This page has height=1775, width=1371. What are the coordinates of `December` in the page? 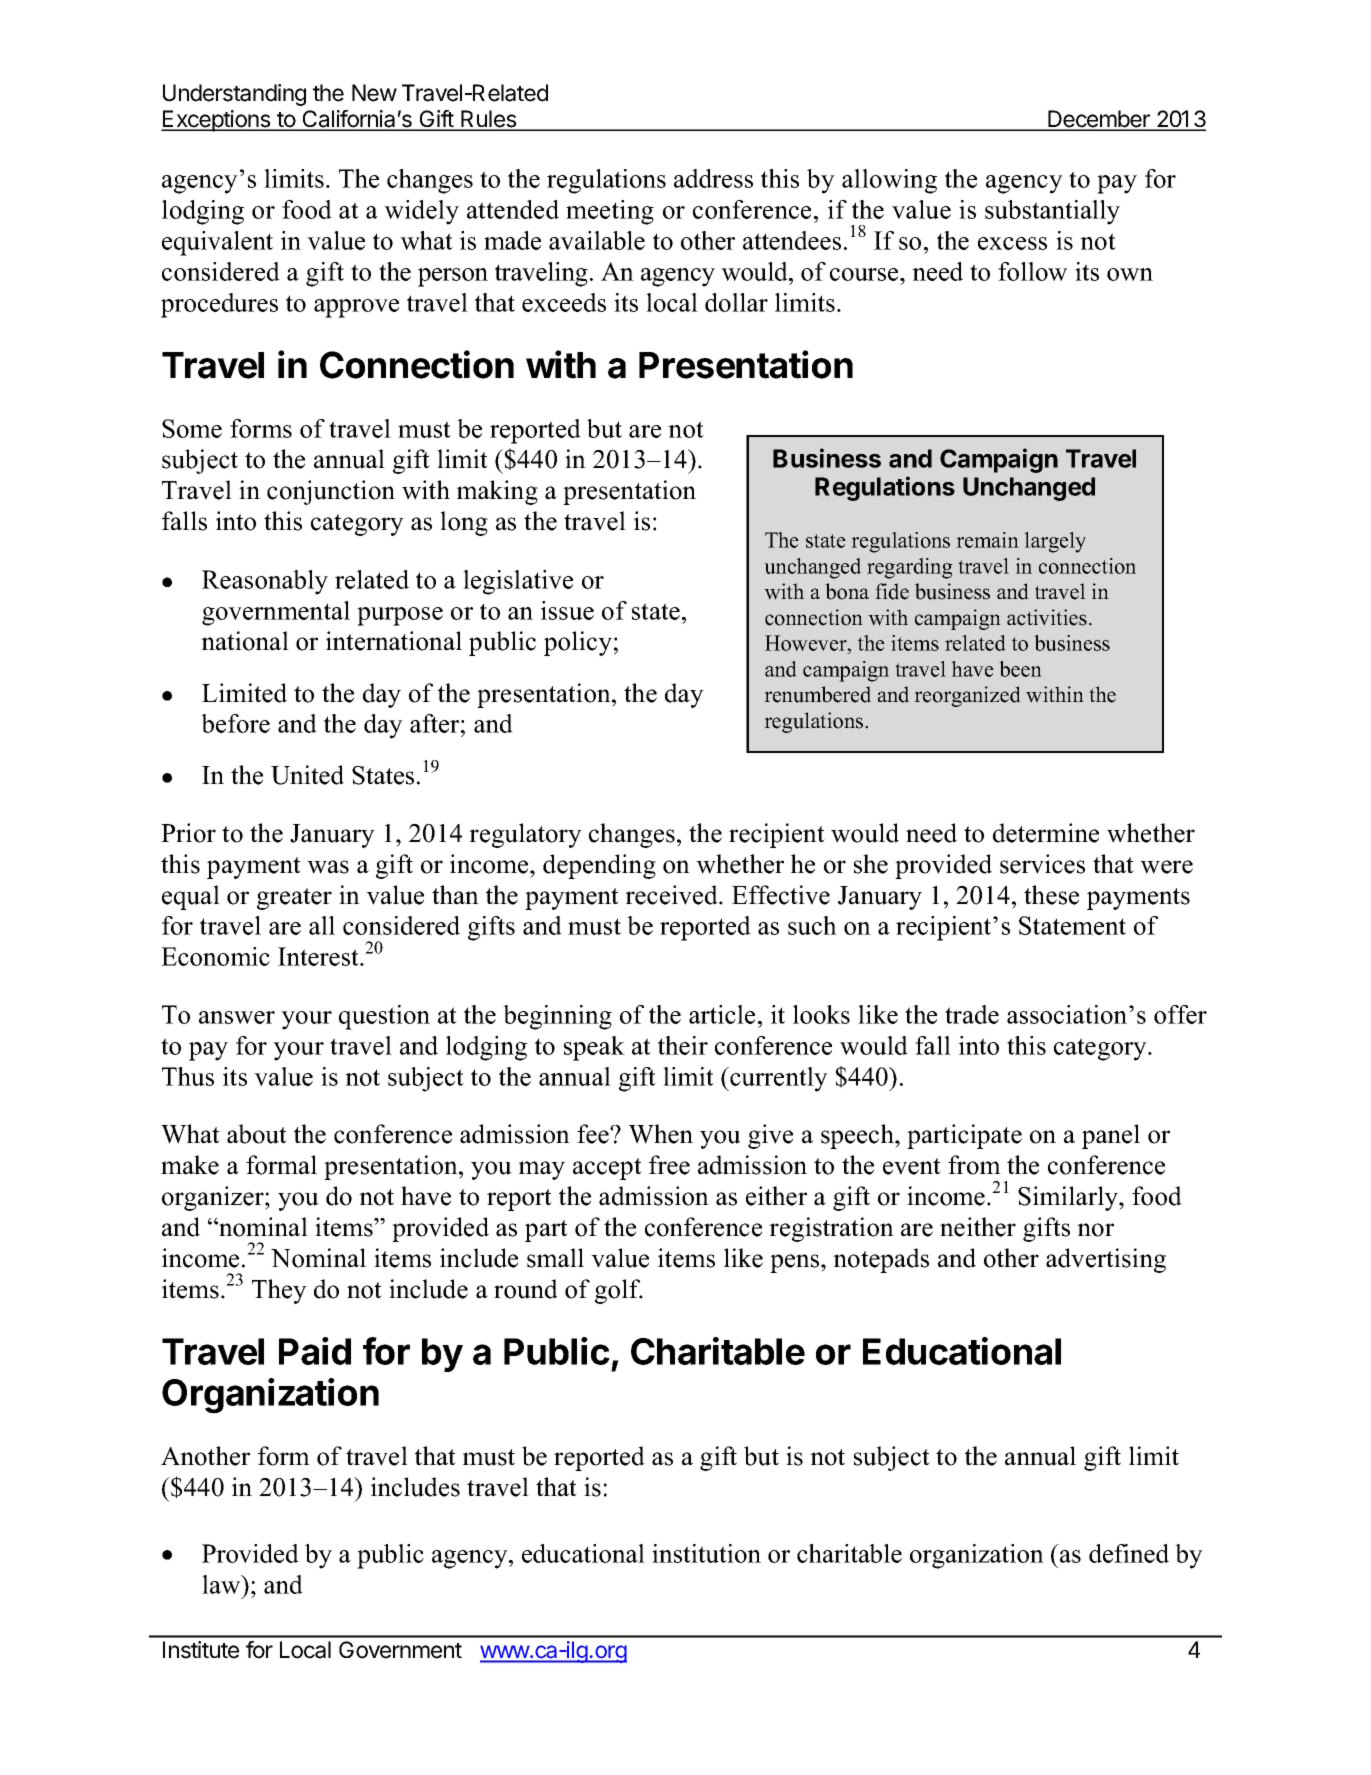 It's located at (1099, 120).
